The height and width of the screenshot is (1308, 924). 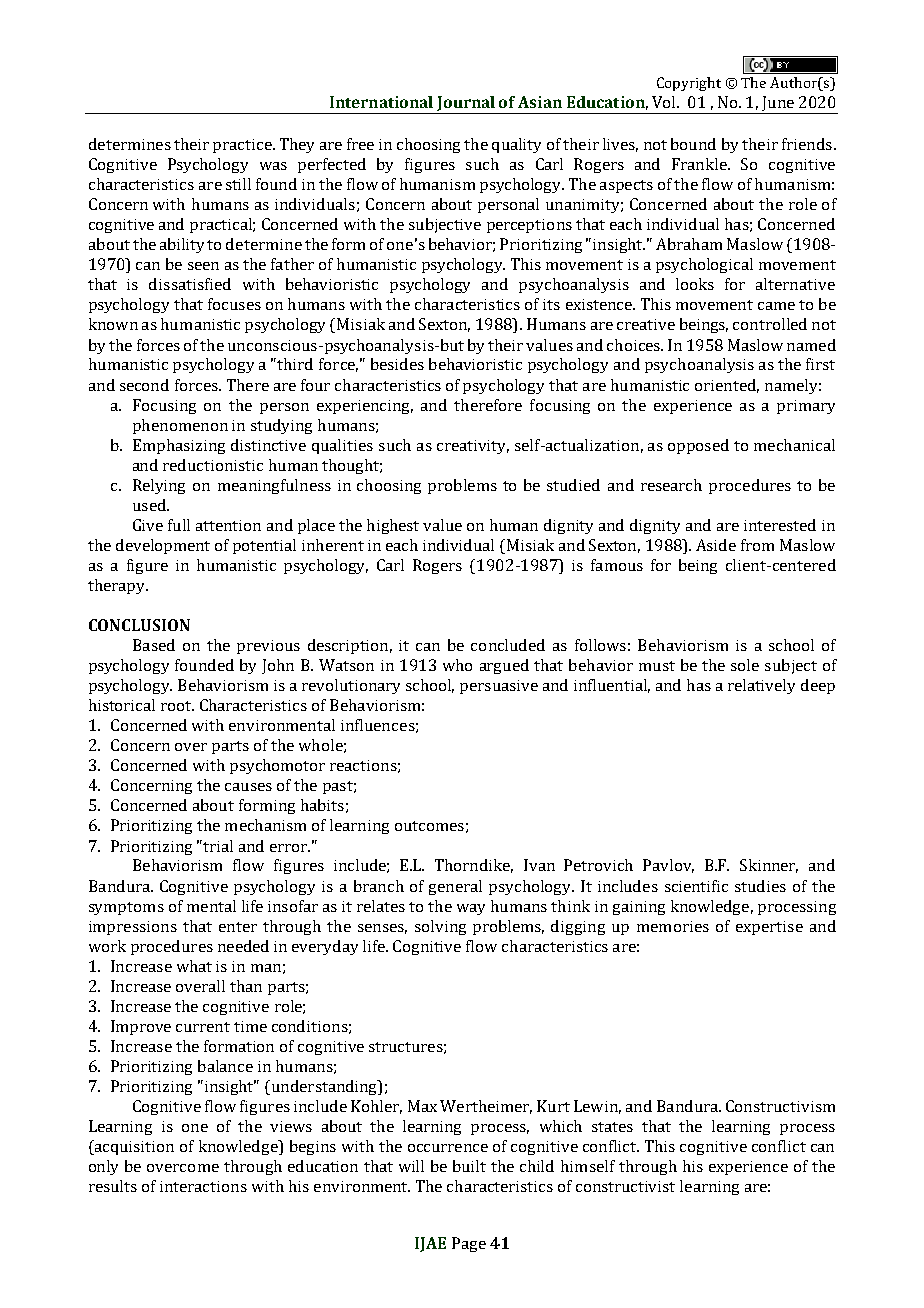 I want to click on oriented, so click(x=727, y=386).
